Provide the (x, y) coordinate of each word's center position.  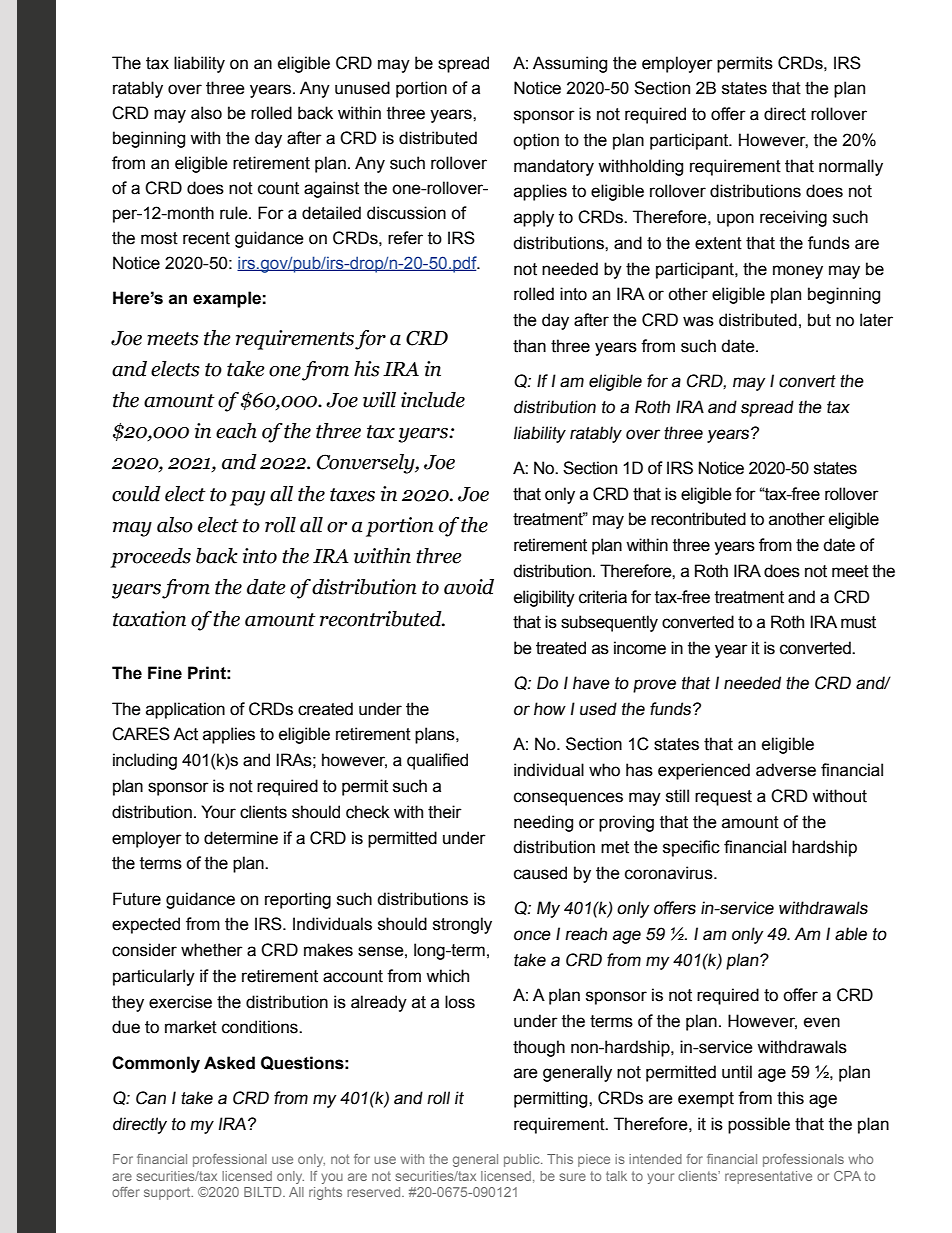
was (698, 321)
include (433, 400)
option (536, 141)
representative (768, 1177)
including (145, 761)
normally (851, 167)
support (168, 1193)
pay (247, 498)
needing (543, 823)
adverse (786, 770)
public (523, 1160)
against (331, 189)
